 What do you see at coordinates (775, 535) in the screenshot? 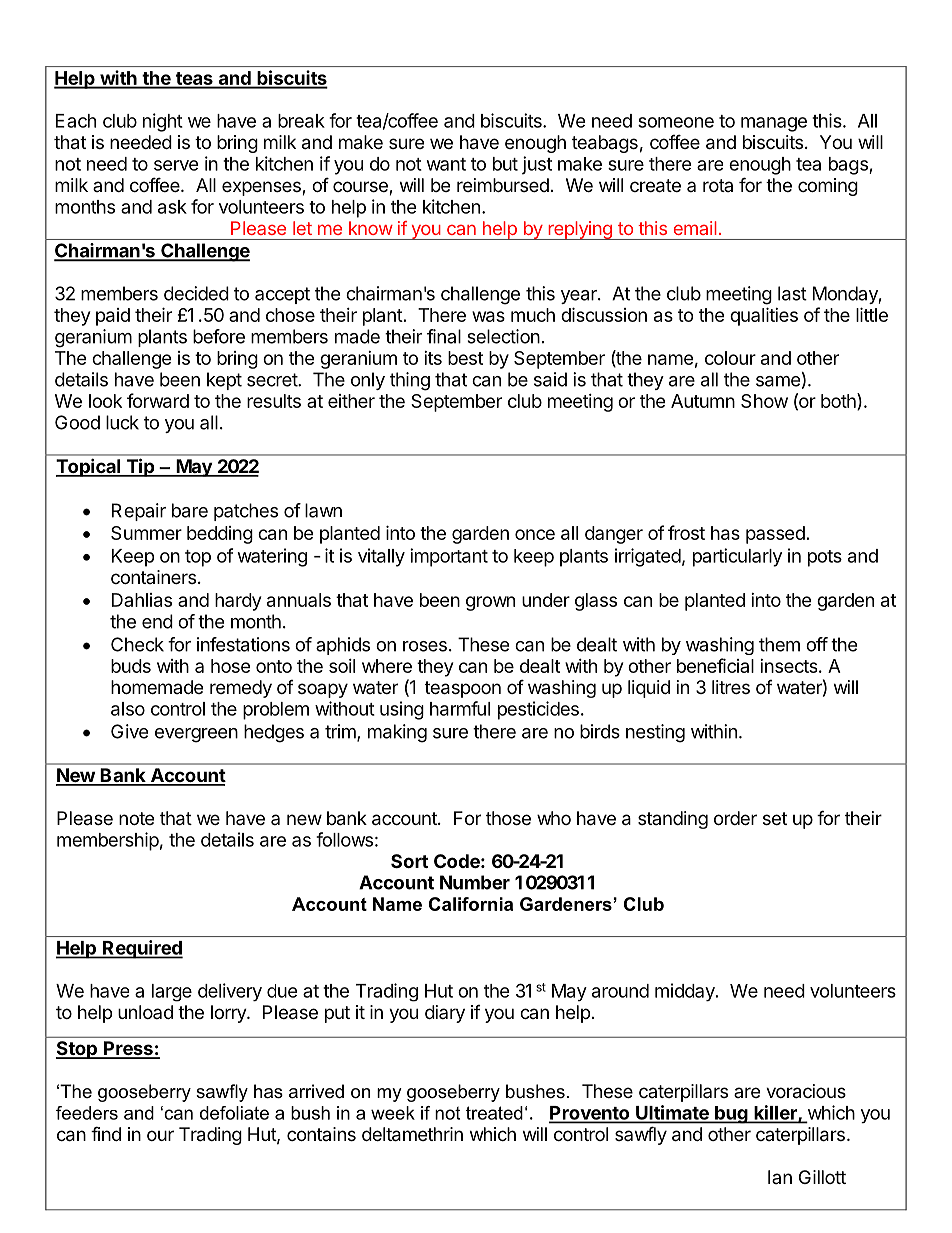
I see `passed` at bounding box center [775, 535].
